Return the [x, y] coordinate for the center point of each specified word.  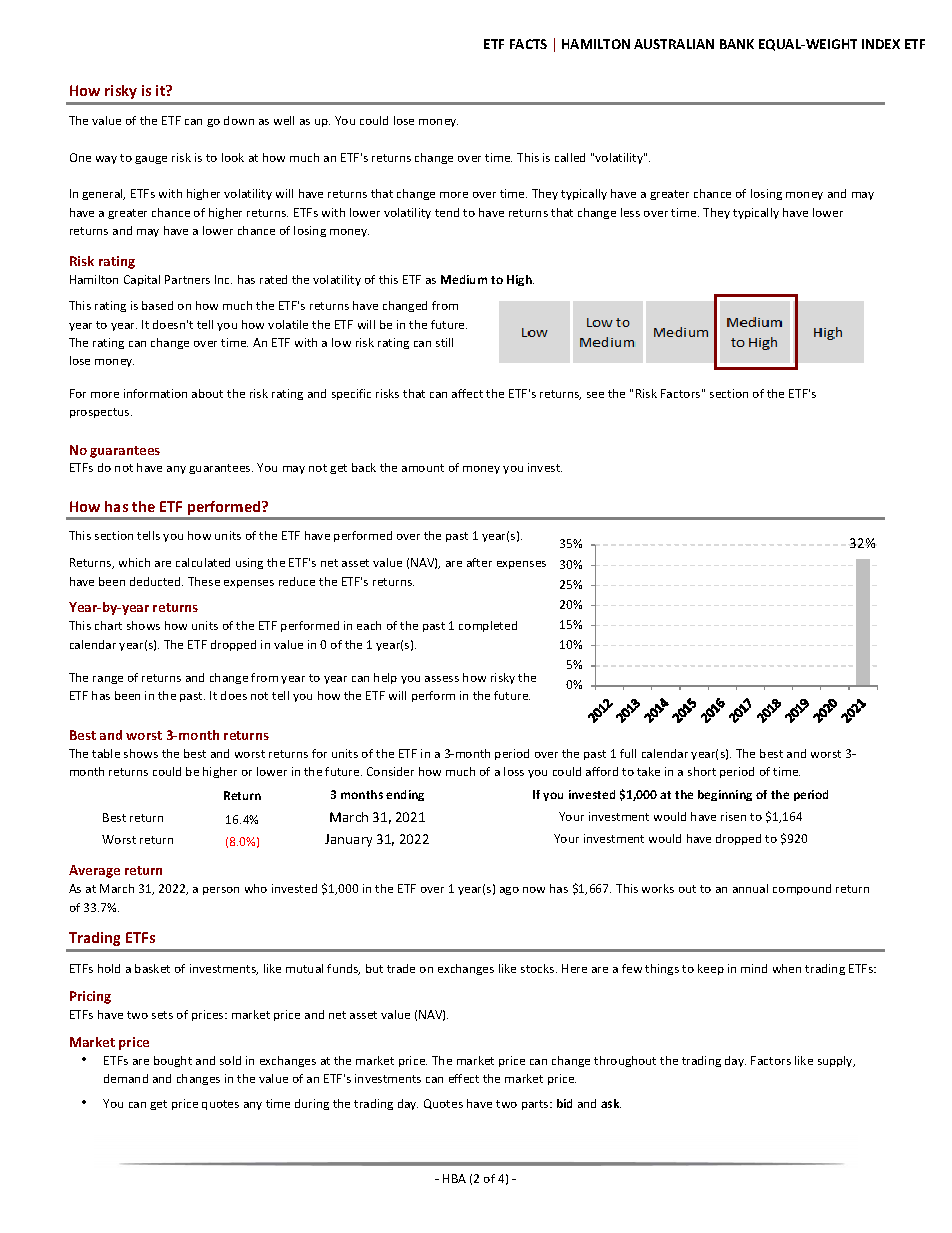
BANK [737, 44]
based [157, 305]
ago [509, 891]
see [595, 395]
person [221, 891]
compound [802, 889]
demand [126, 1078]
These [204, 581]
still [444, 342]
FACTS [528, 44]
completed [488, 626]
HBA [454, 1178]
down [239, 120]
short [702, 771]
